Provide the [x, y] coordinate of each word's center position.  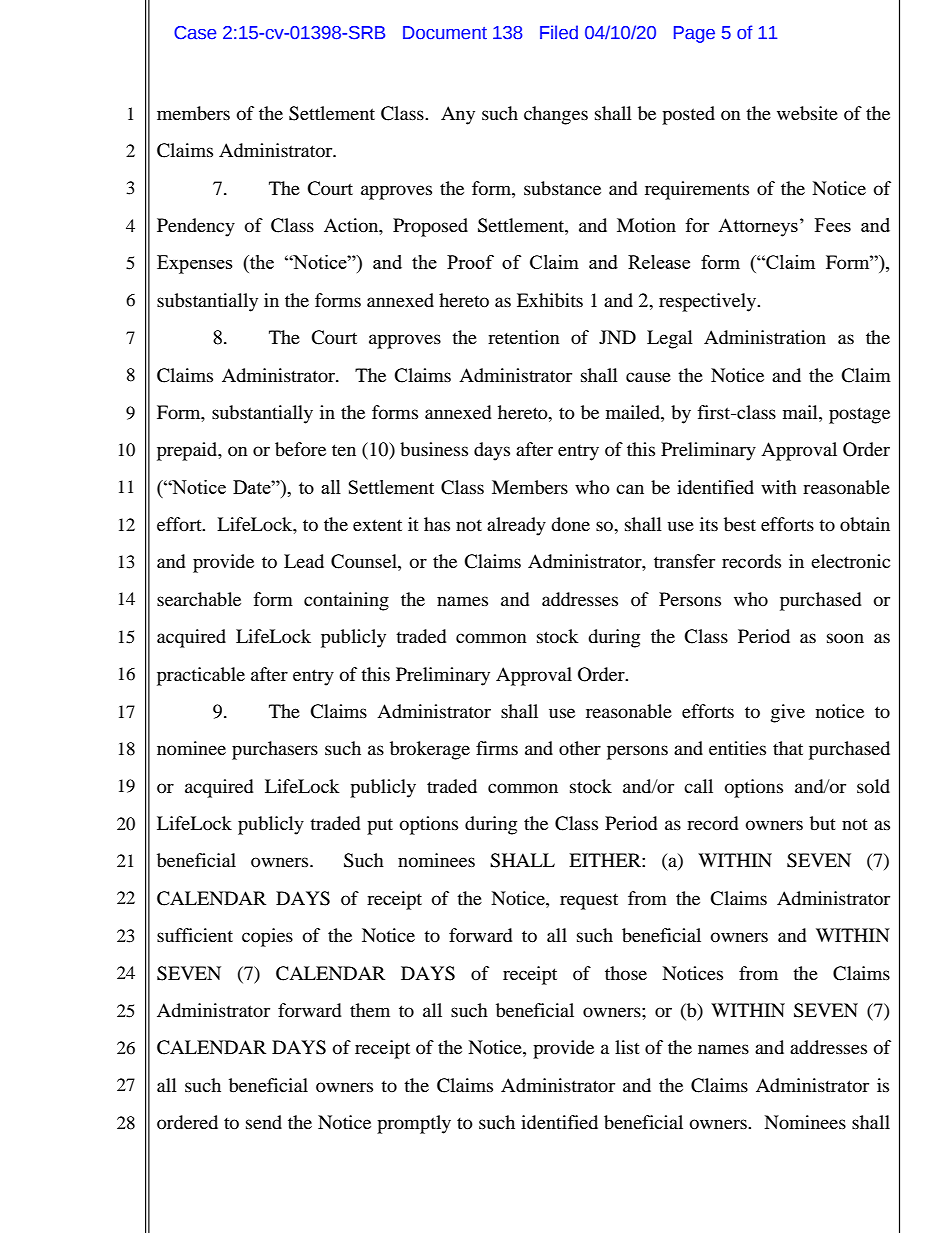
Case [195, 33]
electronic [850, 561]
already [516, 526]
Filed [559, 32]
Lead [304, 561]
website [807, 113]
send [264, 1122]
